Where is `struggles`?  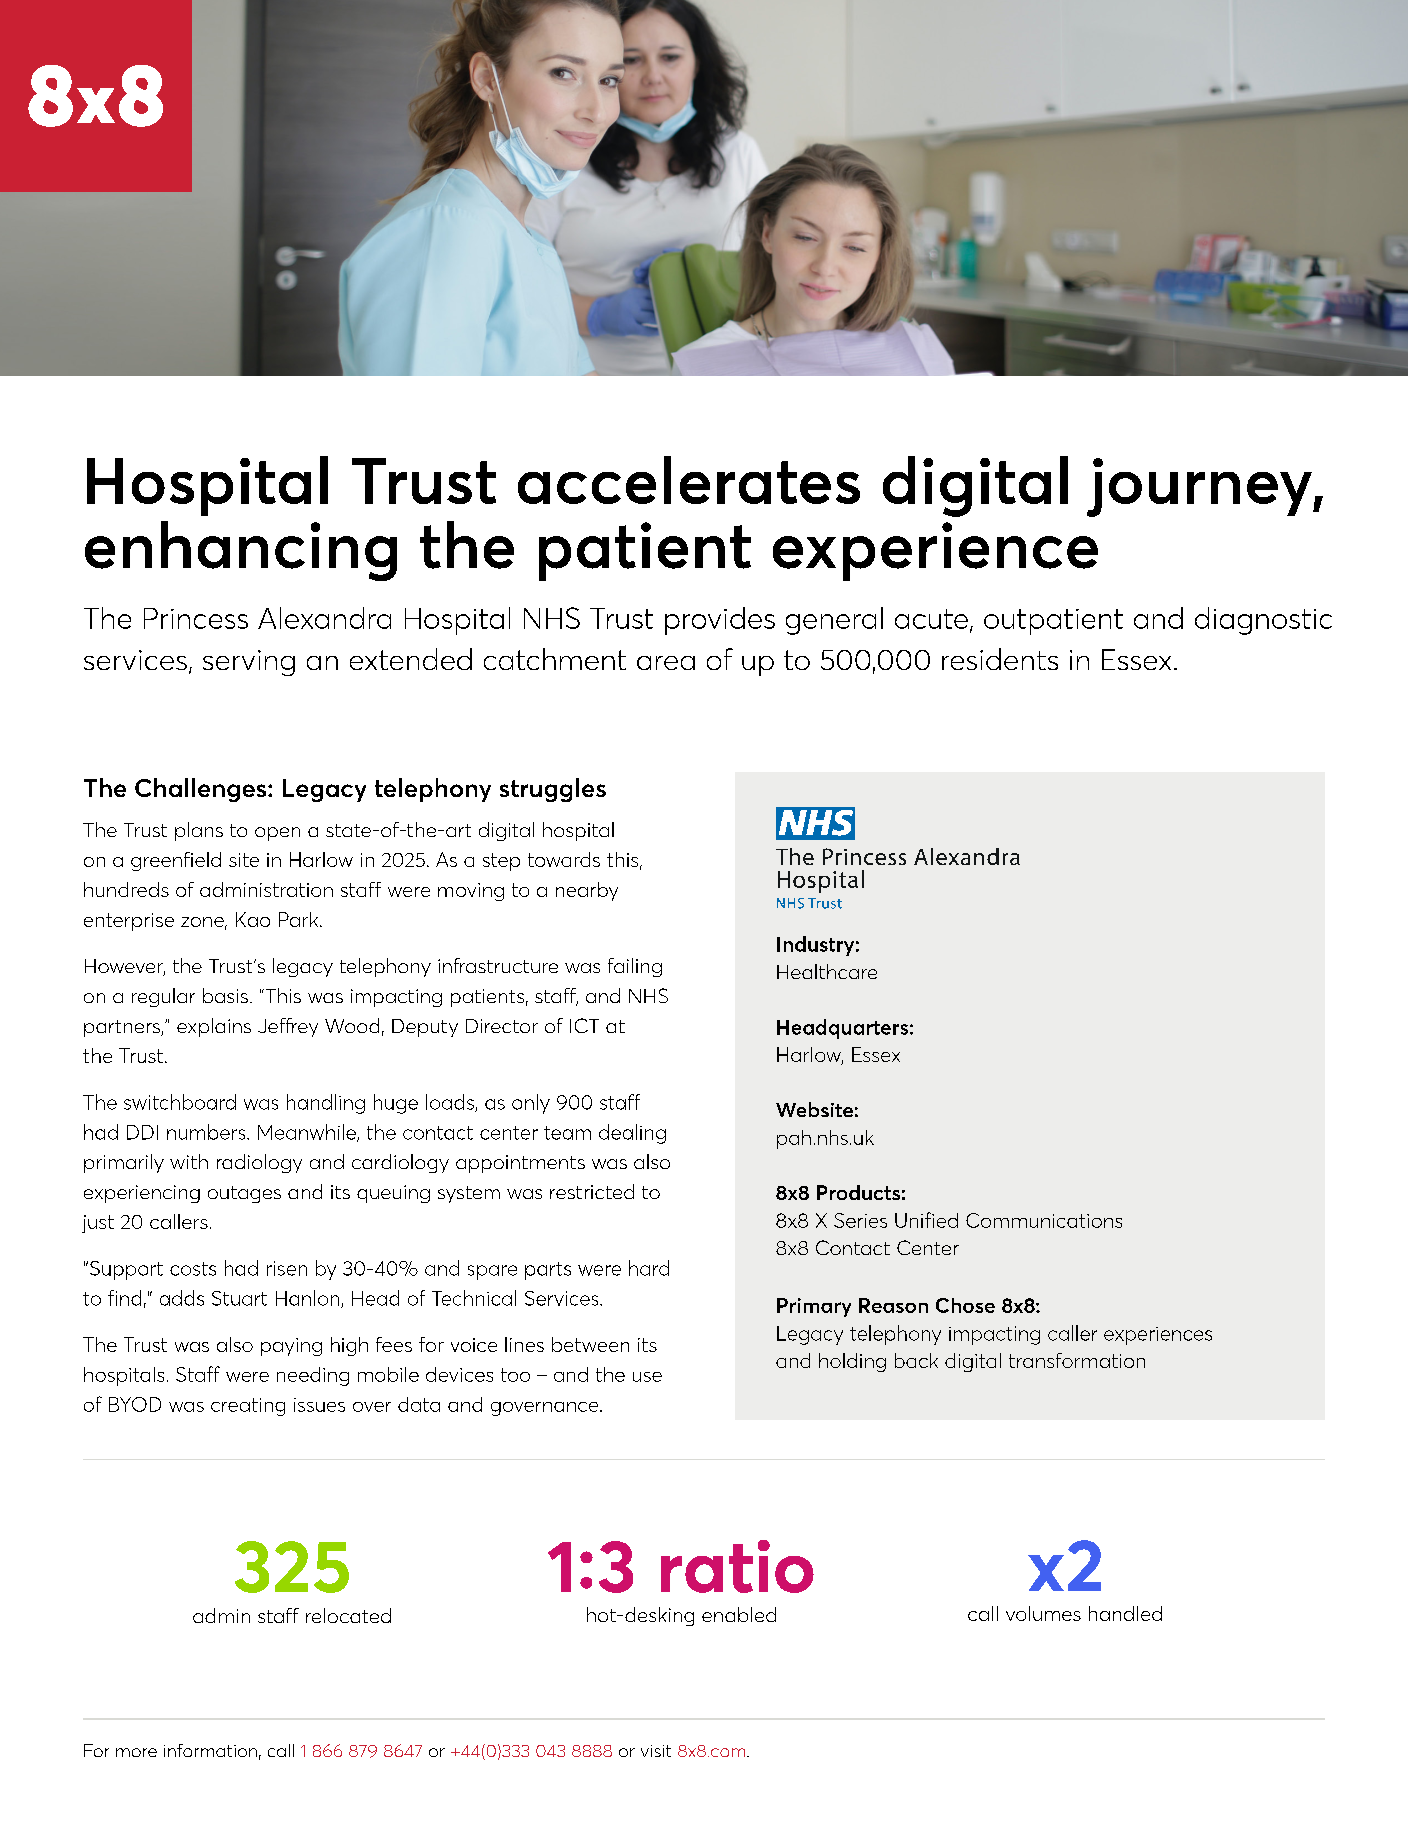 struggles is located at coordinates (553, 790).
